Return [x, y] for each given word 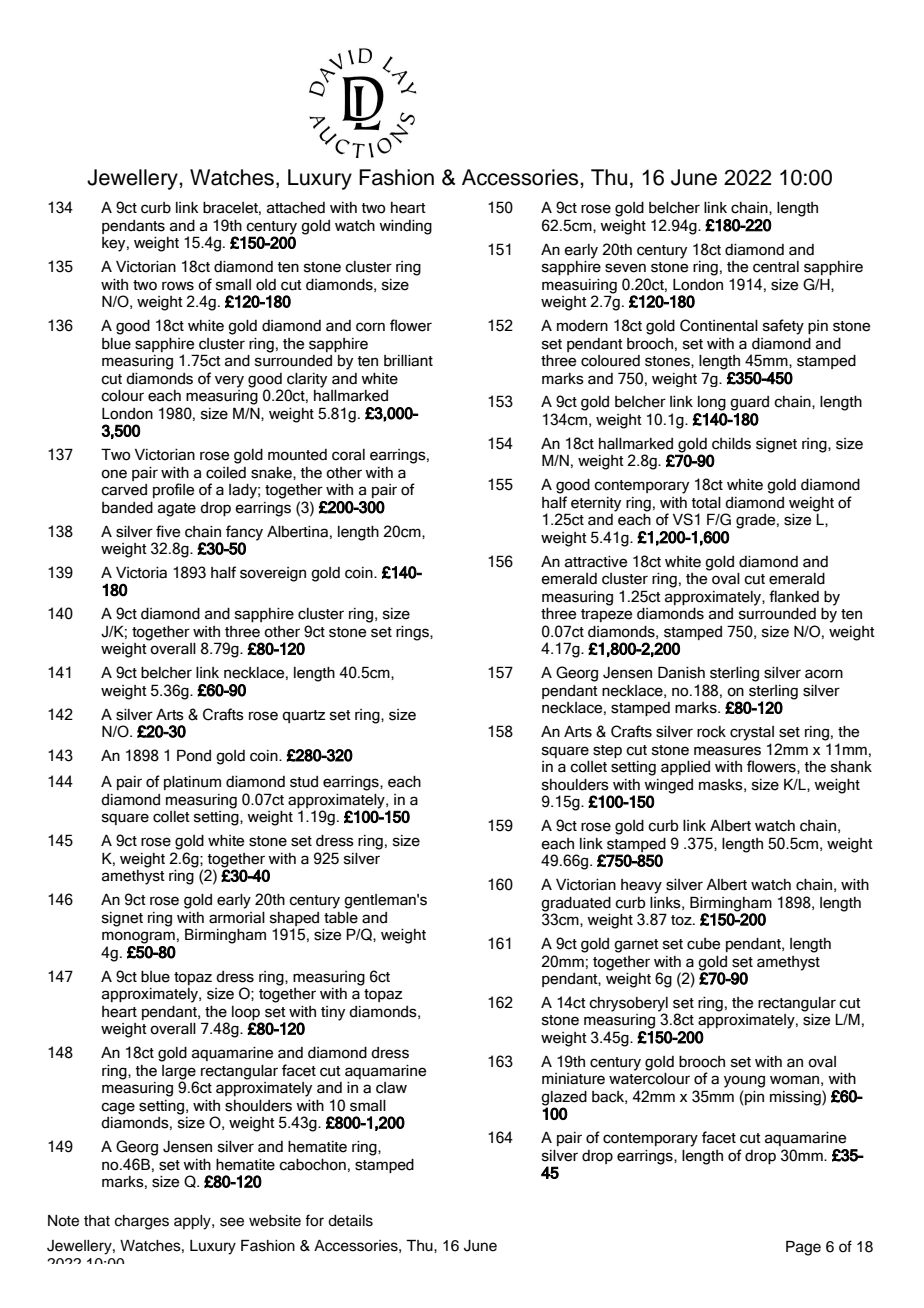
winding [405, 227]
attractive [596, 562]
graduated [576, 904]
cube [703, 944]
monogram [138, 937]
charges [142, 1222]
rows [178, 286]
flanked [794, 596]
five [168, 531]
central [776, 267]
